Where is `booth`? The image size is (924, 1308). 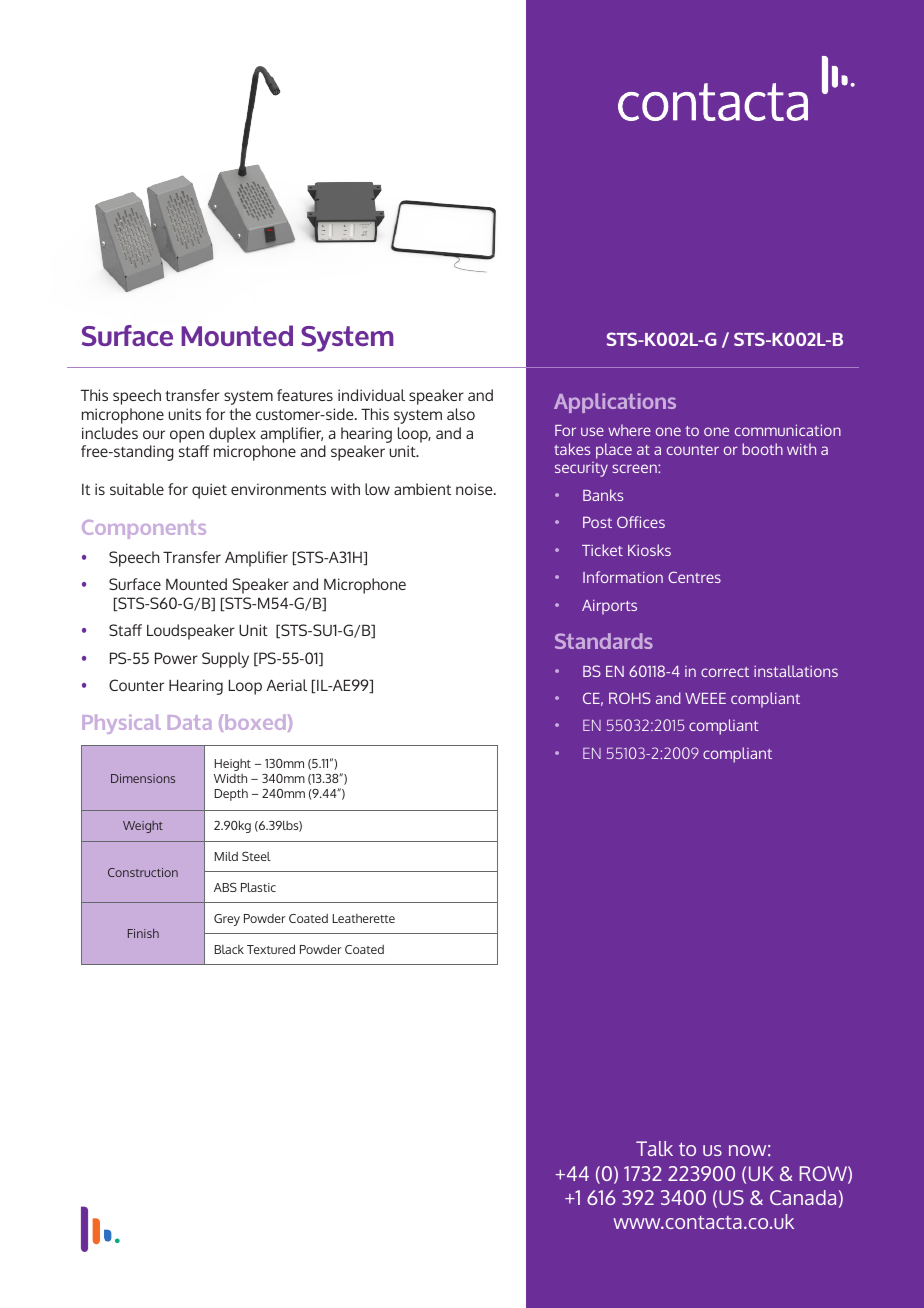 booth is located at coordinates (762, 449).
